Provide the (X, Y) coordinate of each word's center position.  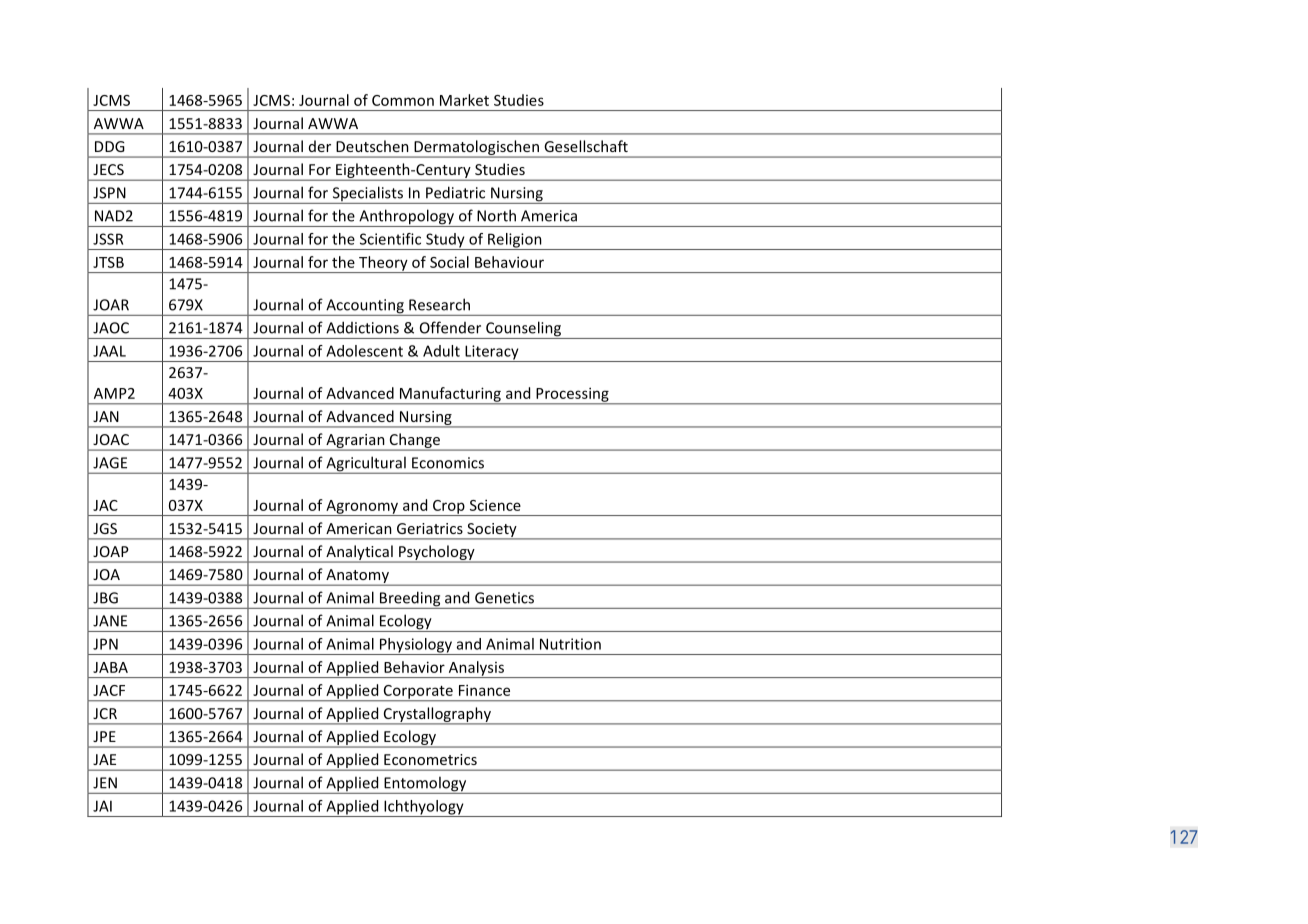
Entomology (425, 785)
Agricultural (366, 465)
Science (495, 505)
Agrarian (355, 442)
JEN (105, 783)
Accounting (365, 307)
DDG (110, 146)
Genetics (504, 598)
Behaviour (509, 262)
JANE (110, 621)
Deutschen (372, 146)
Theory (383, 264)
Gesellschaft (586, 146)
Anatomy (357, 577)
